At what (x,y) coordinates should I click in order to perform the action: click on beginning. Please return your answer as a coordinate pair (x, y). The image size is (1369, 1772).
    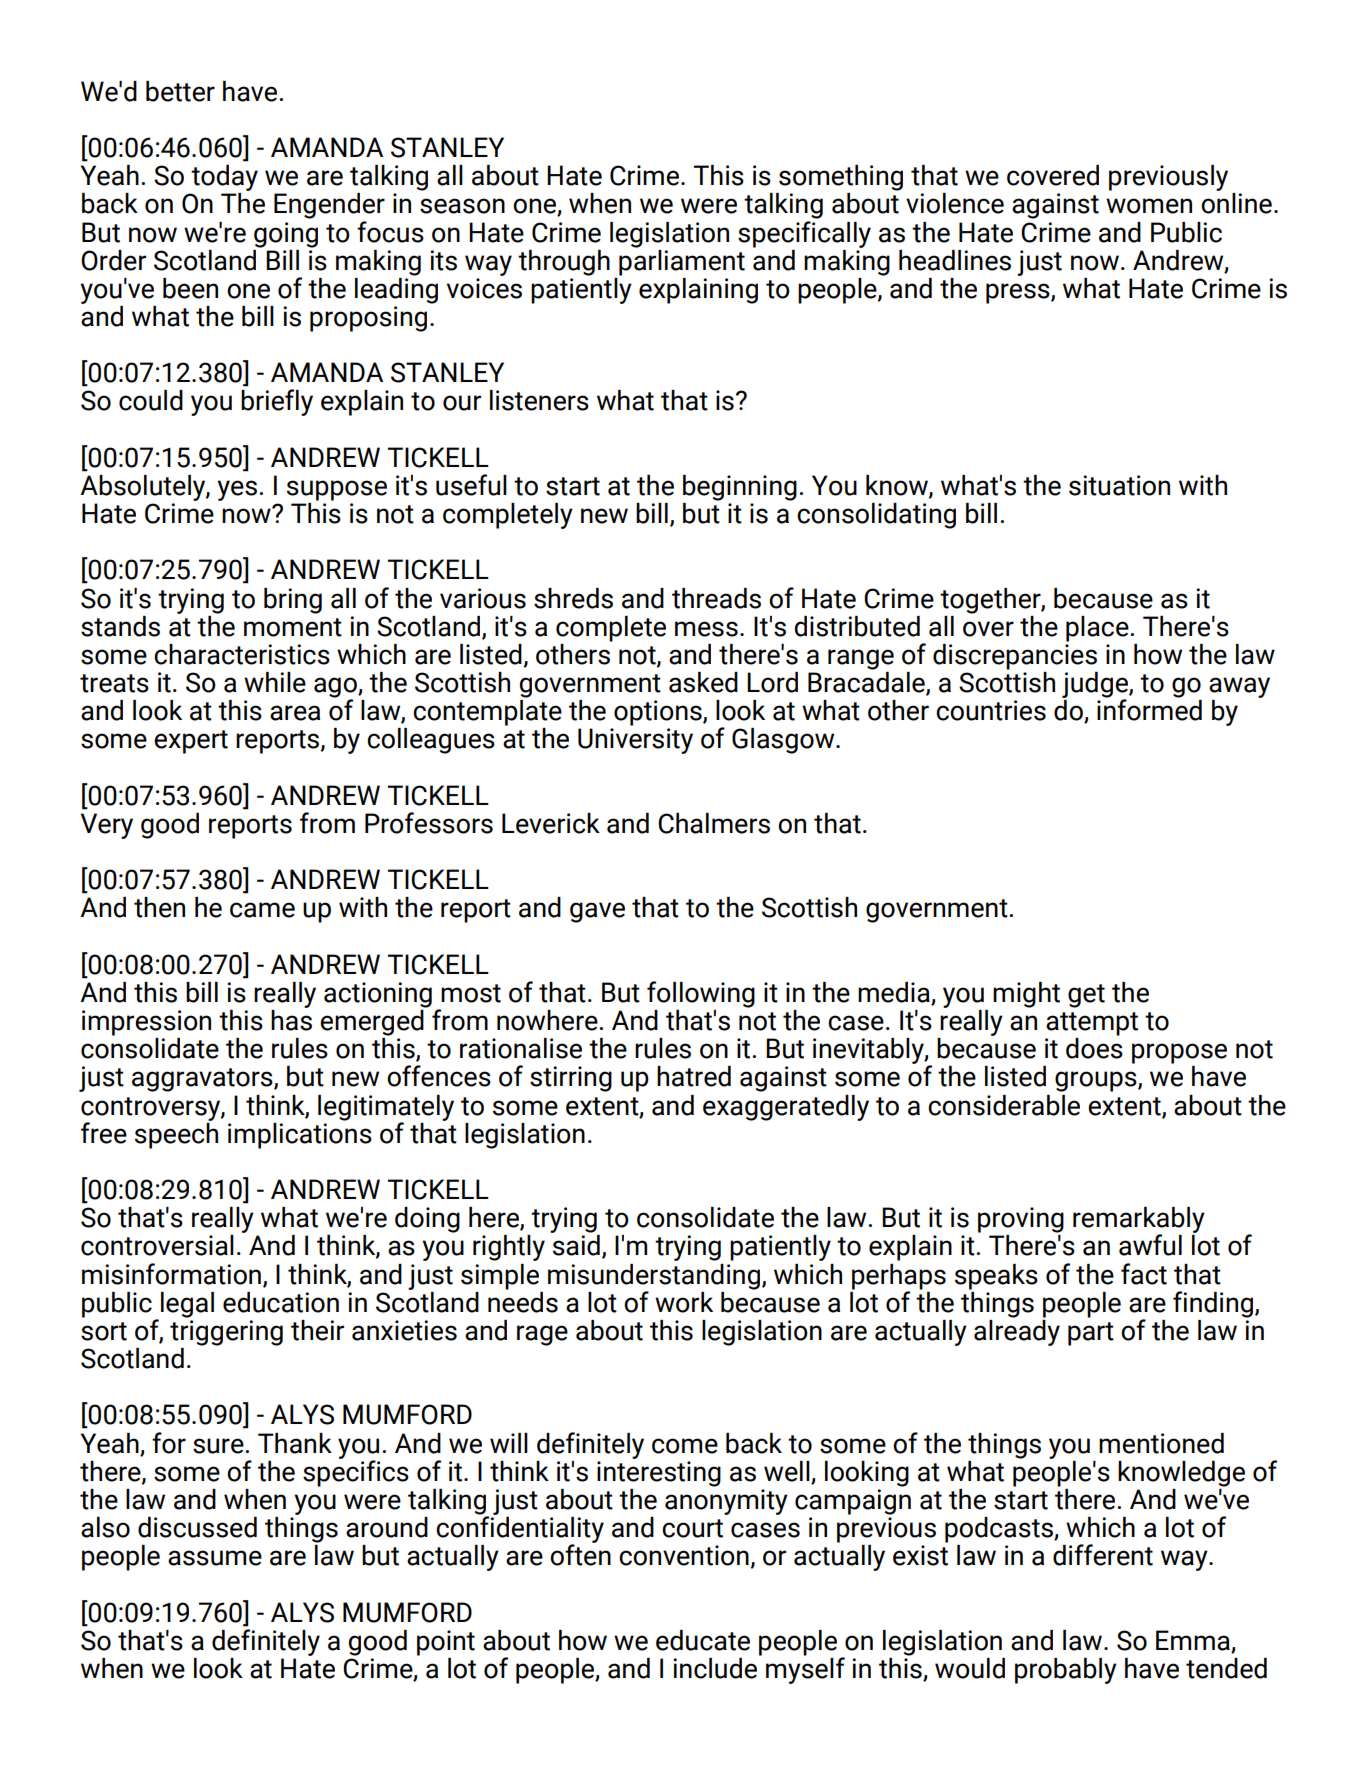
    Looking at the image, I should click on (740, 488).
